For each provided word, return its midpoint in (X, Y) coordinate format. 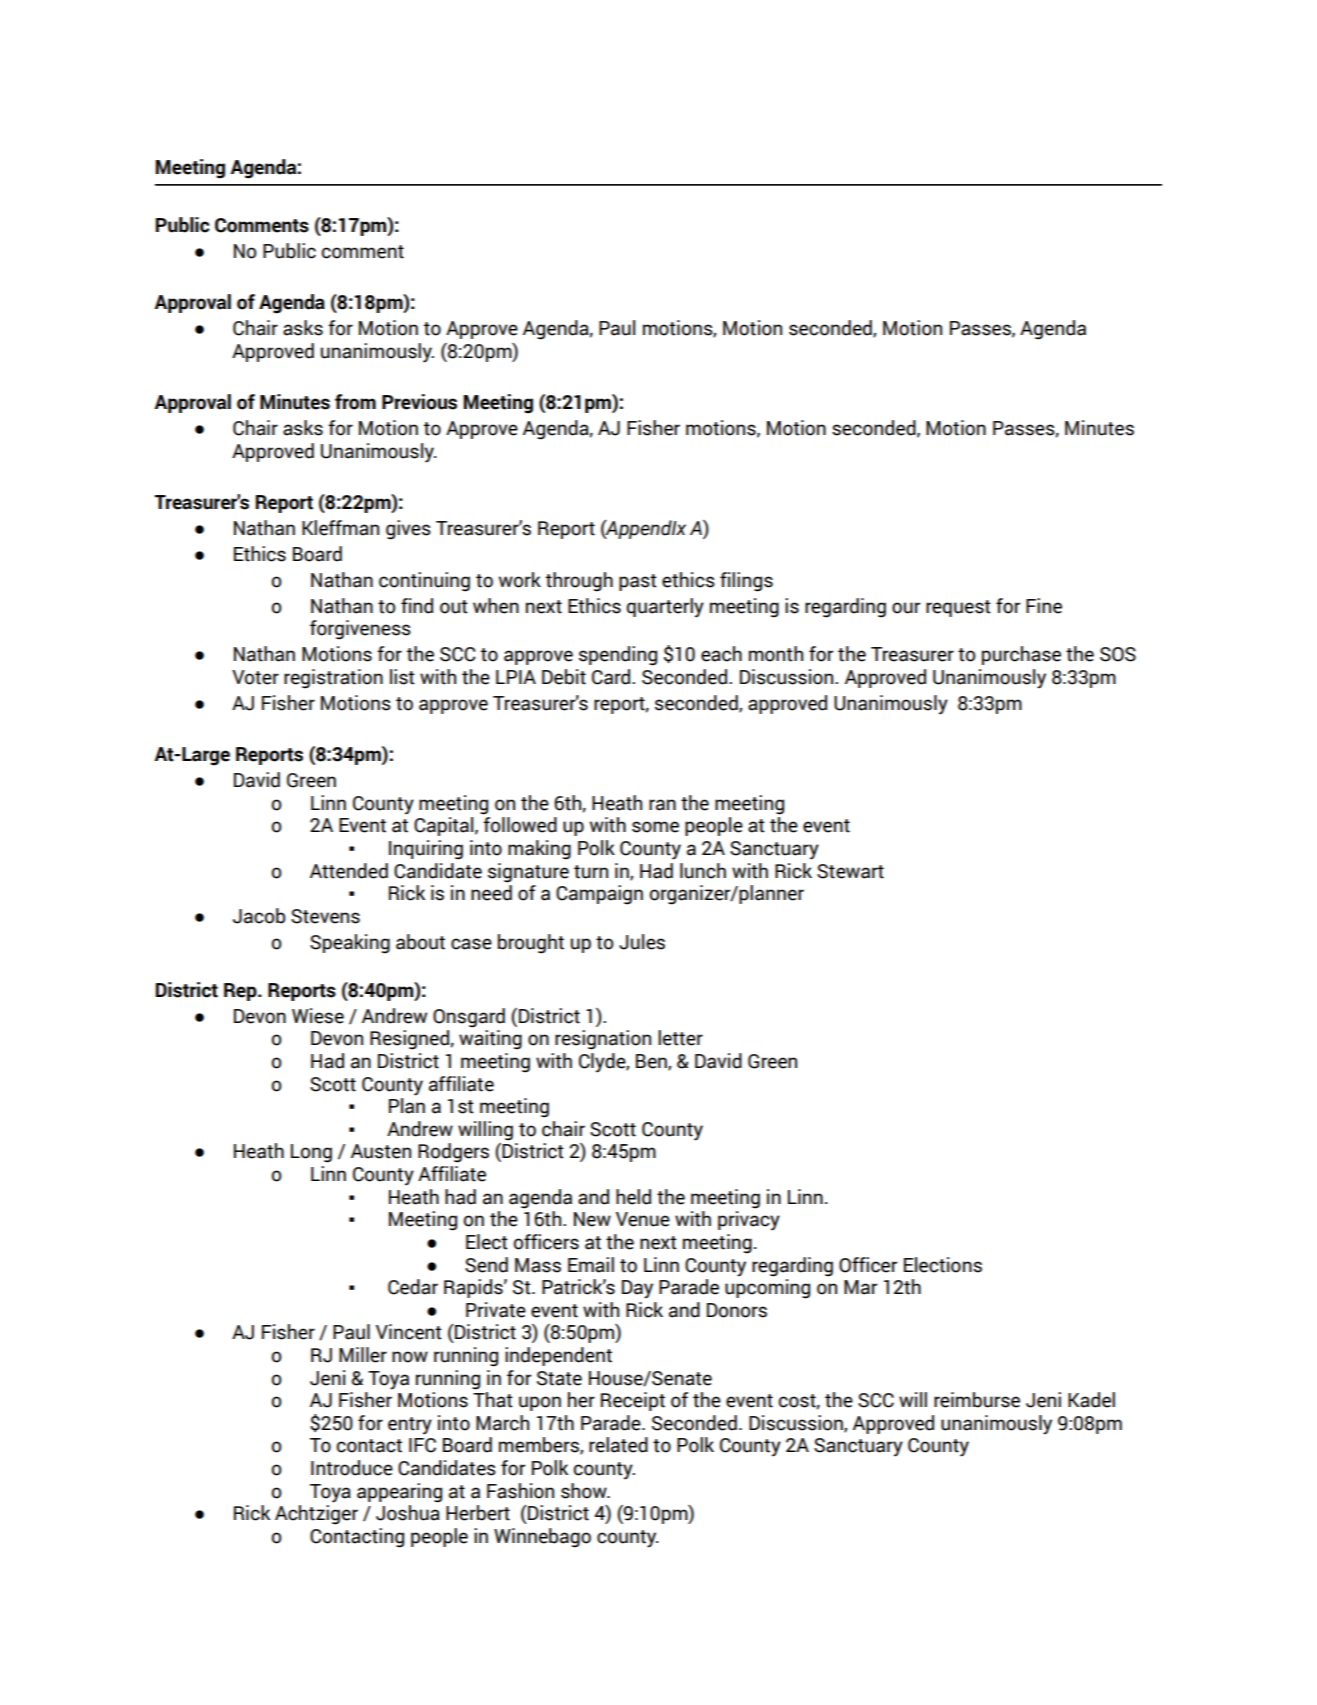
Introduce (352, 1468)
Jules (642, 942)
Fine (1044, 606)
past (638, 582)
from (355, 402)
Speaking (350, 944)
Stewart (850, 871)
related (618, 1445)
